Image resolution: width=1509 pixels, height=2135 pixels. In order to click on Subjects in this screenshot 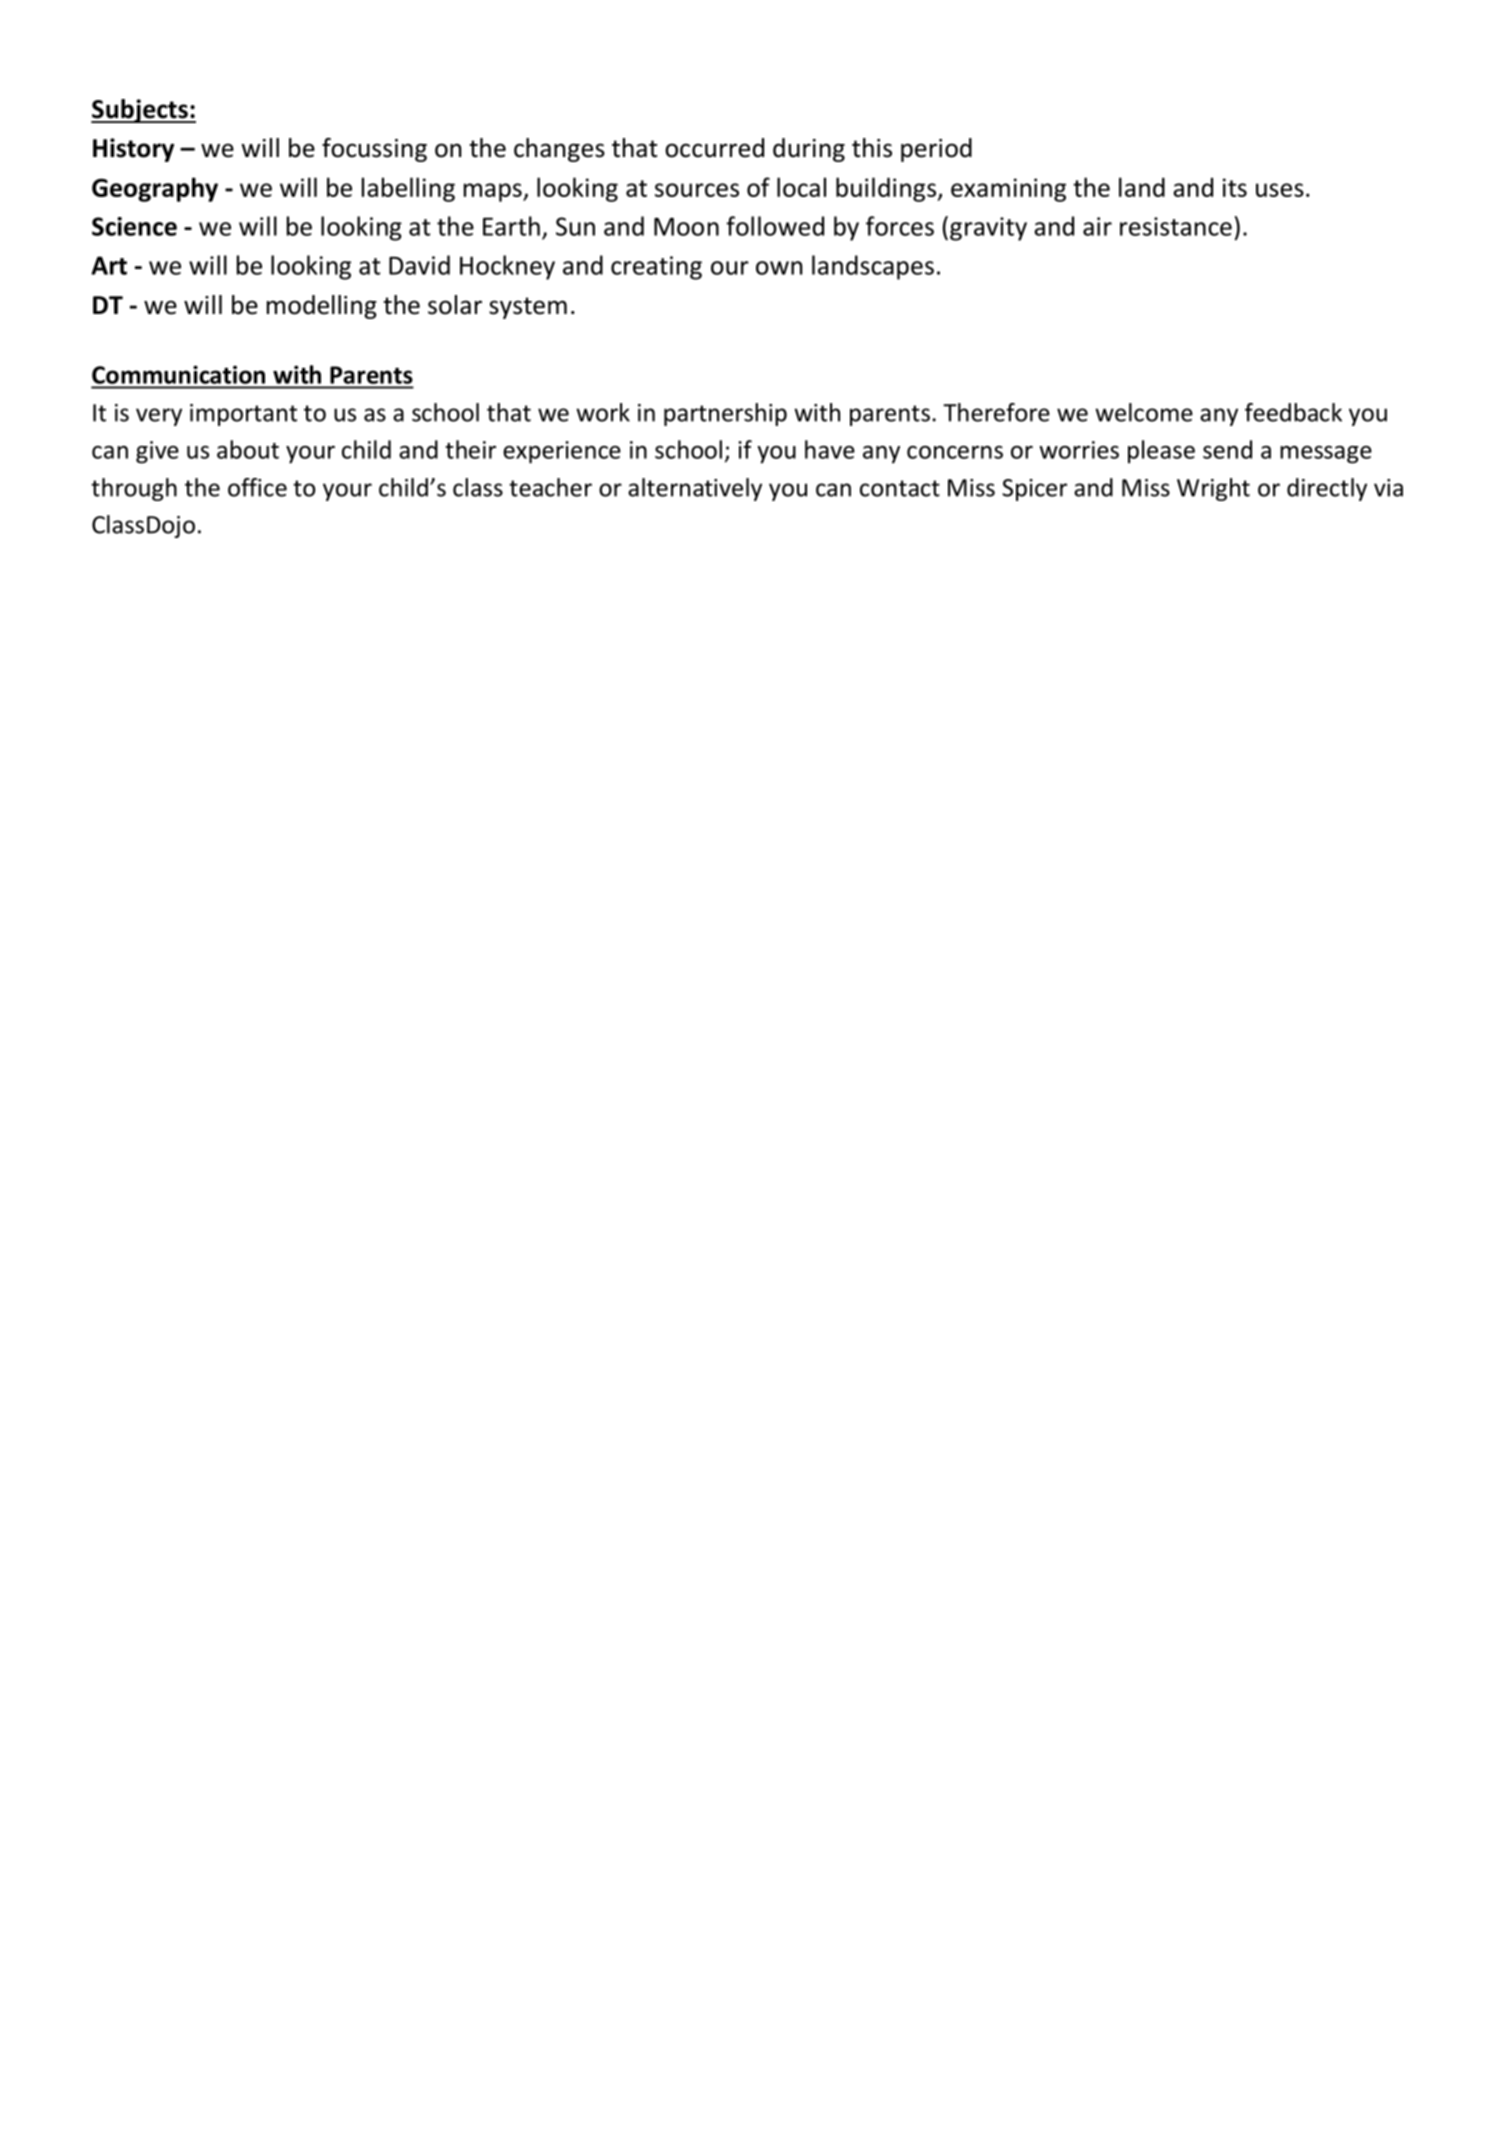, I will do `click(140, 111)`.
